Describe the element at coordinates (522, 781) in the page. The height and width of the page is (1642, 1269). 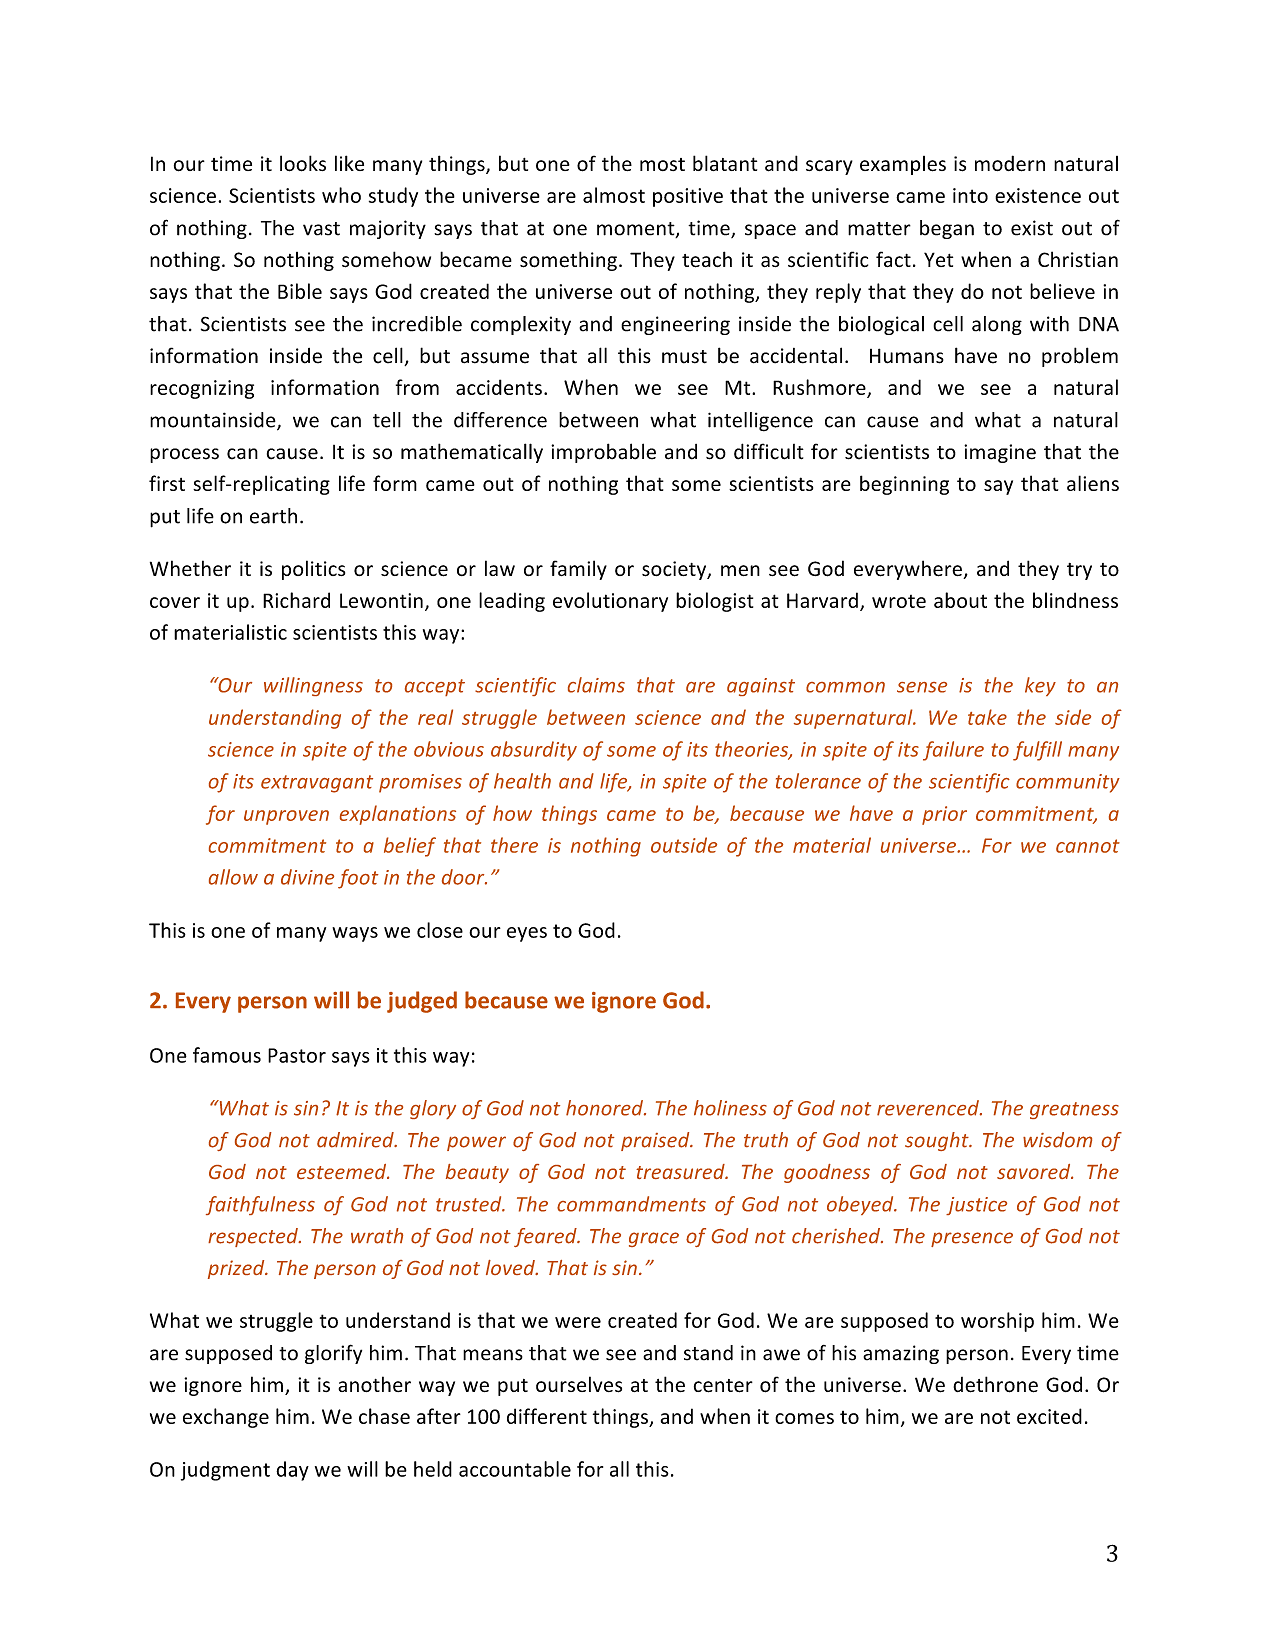
I see `health` at that location.
